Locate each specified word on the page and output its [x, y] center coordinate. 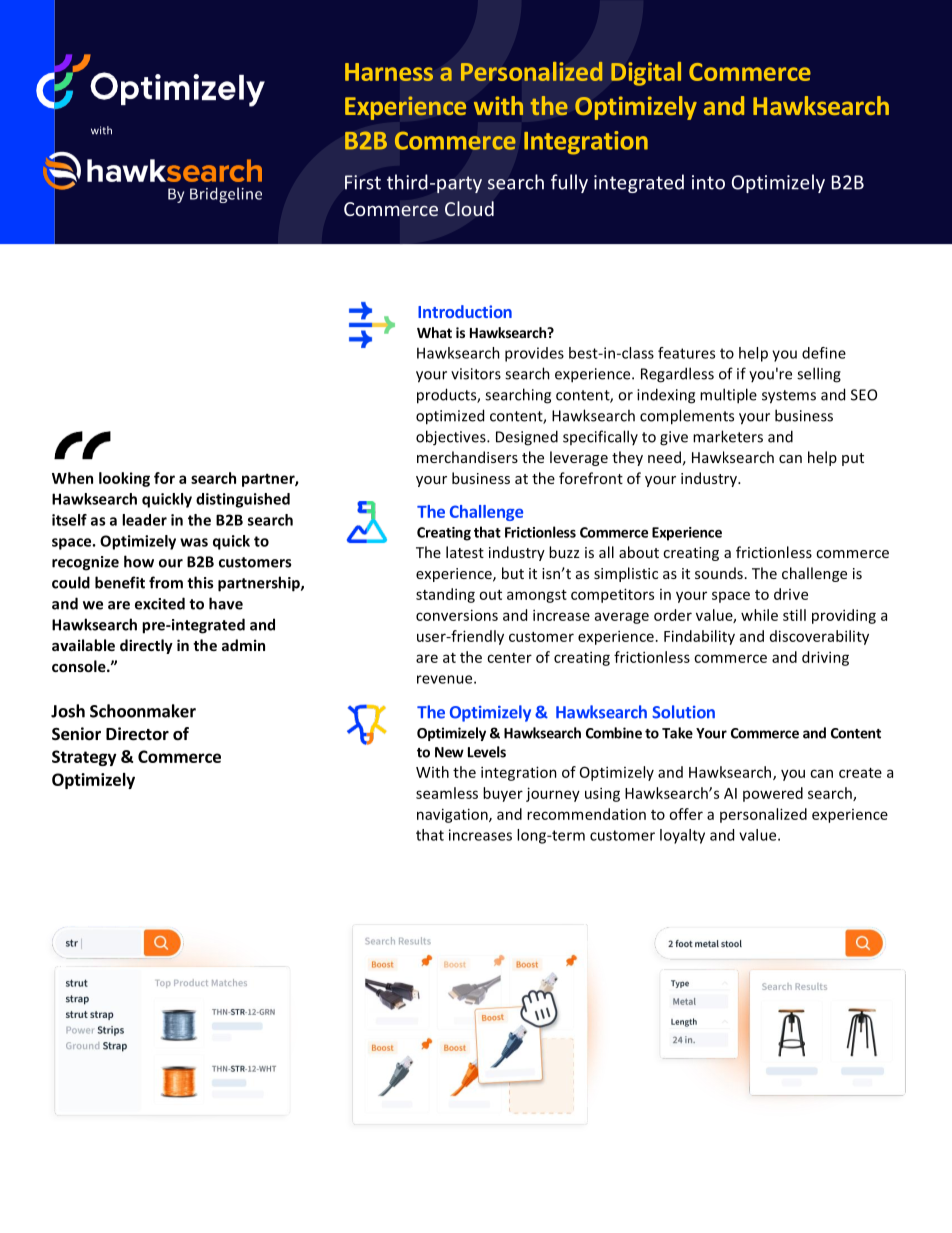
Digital [646, 74]
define [824, 353]
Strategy [84, 758]
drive [791, 594]
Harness [389, 72]
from [166, 582]
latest [465, 552]
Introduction [465, 311]
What [434, 332]
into [708, 182]
